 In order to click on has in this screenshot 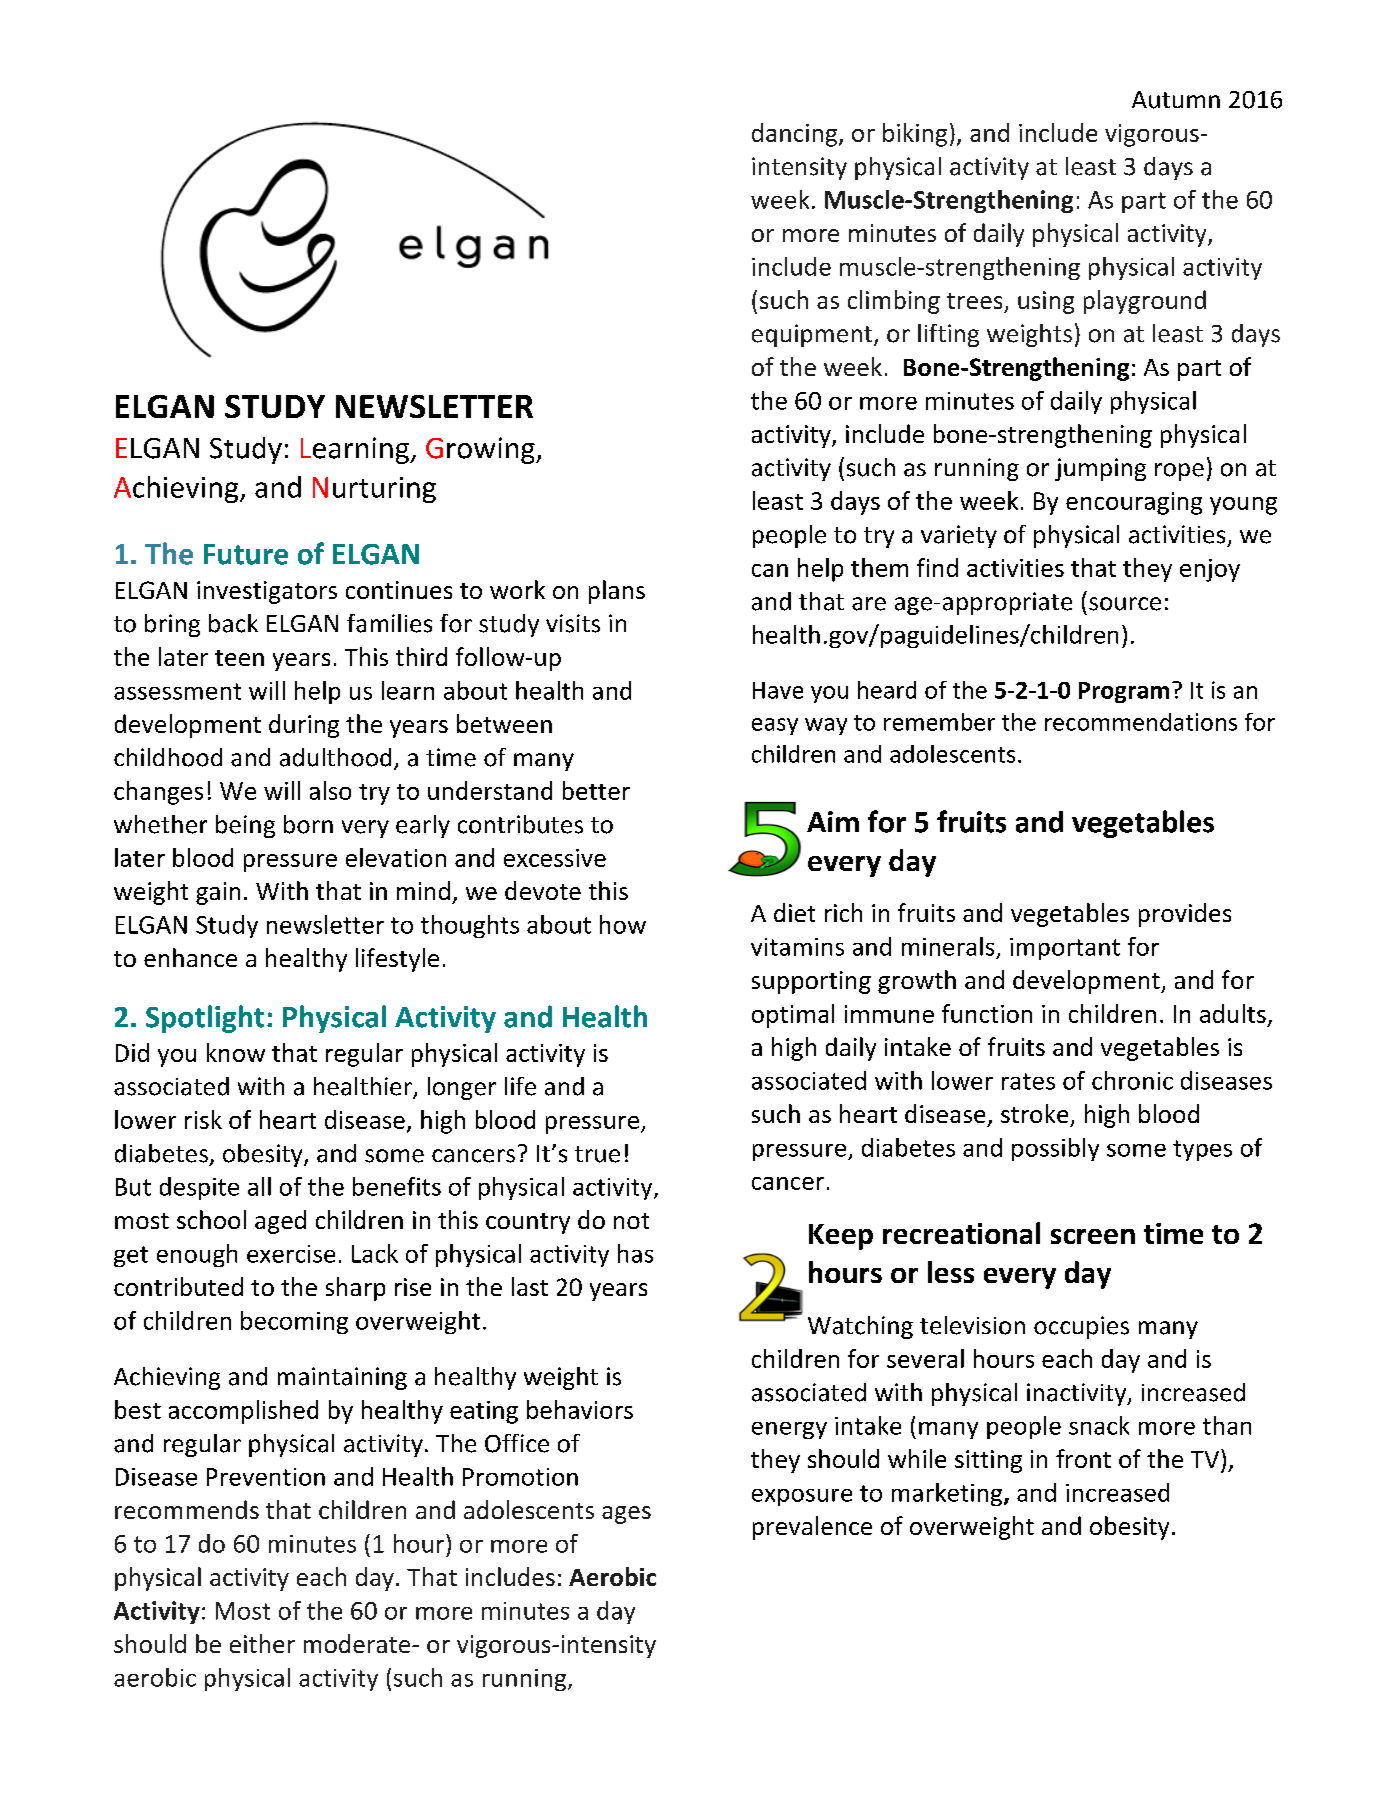, I will do `click(635, 1253)`.
